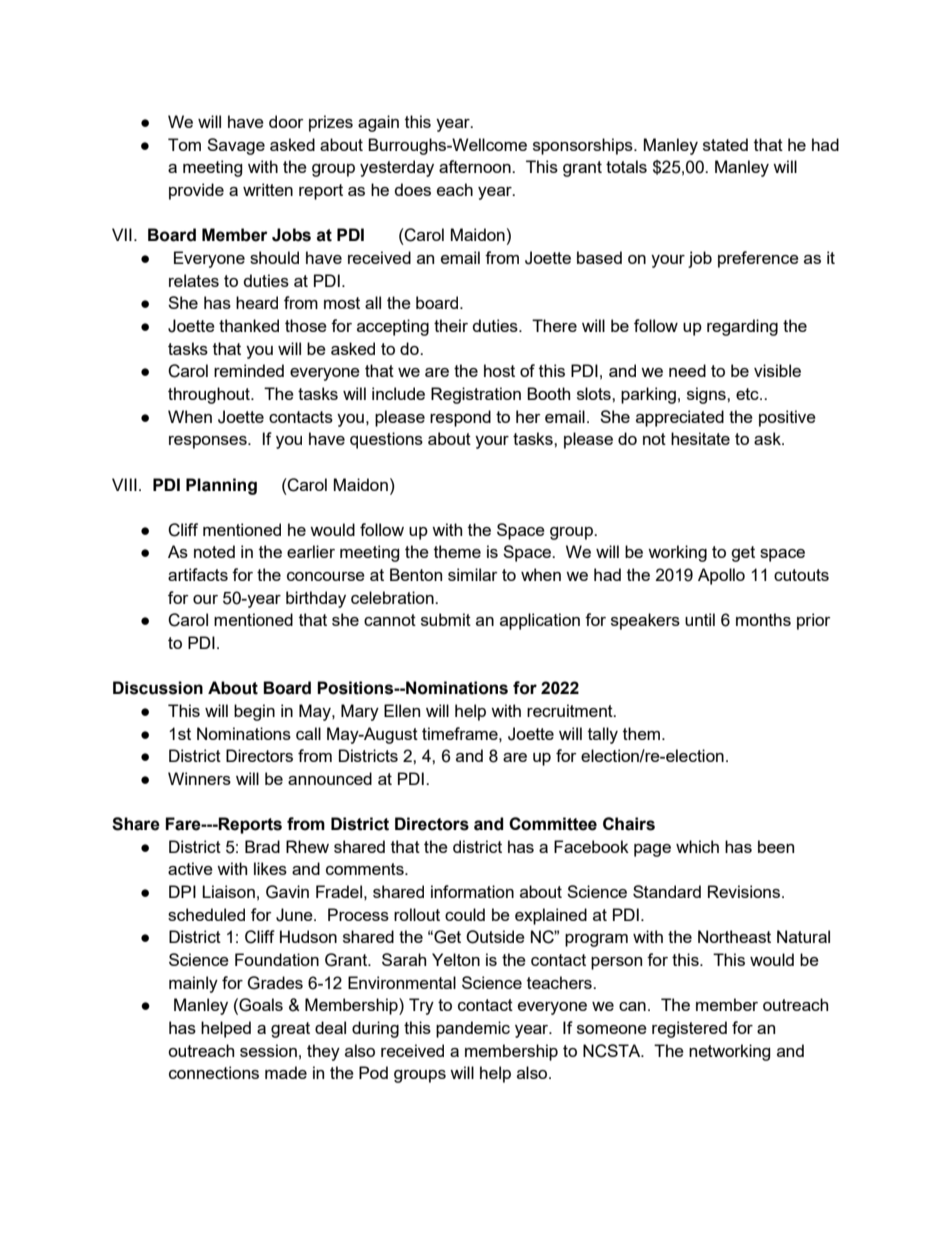 This page has width=952, height=1233. What do you see at coordinates (214, 1072) in the page?
I see `connections` at bounding box center [214, 1072].
